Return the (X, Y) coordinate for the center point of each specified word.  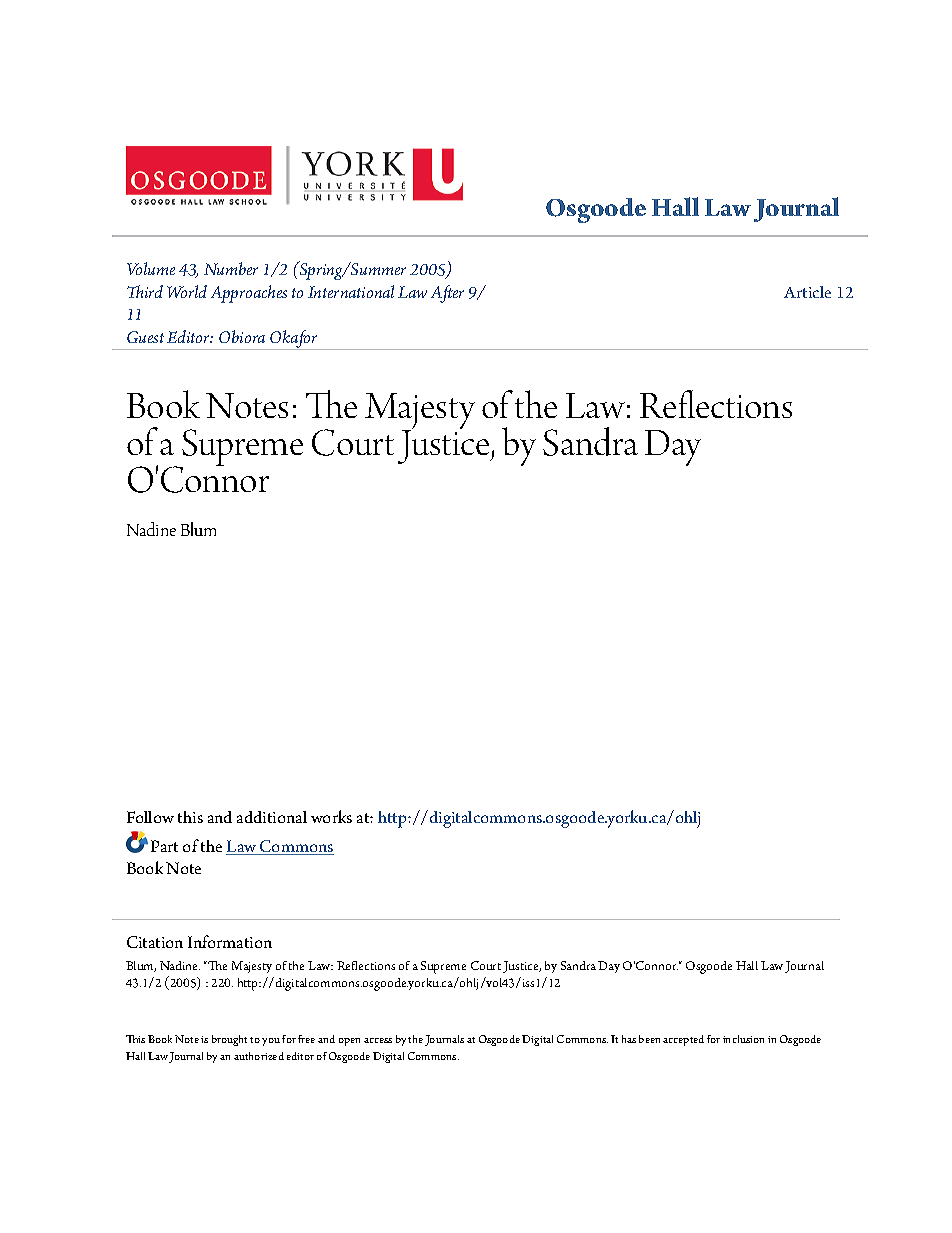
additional (272, 817)
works (331, 816)
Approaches (249, 294)
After (447, 294)
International (351, 291)
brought (229, 1040)
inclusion (743, 1039)
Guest (145, 337)
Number (231, 268)
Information (230, 941)
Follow (150, 817)
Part (164, 846)
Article (807, 292)
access (378, 1040)
